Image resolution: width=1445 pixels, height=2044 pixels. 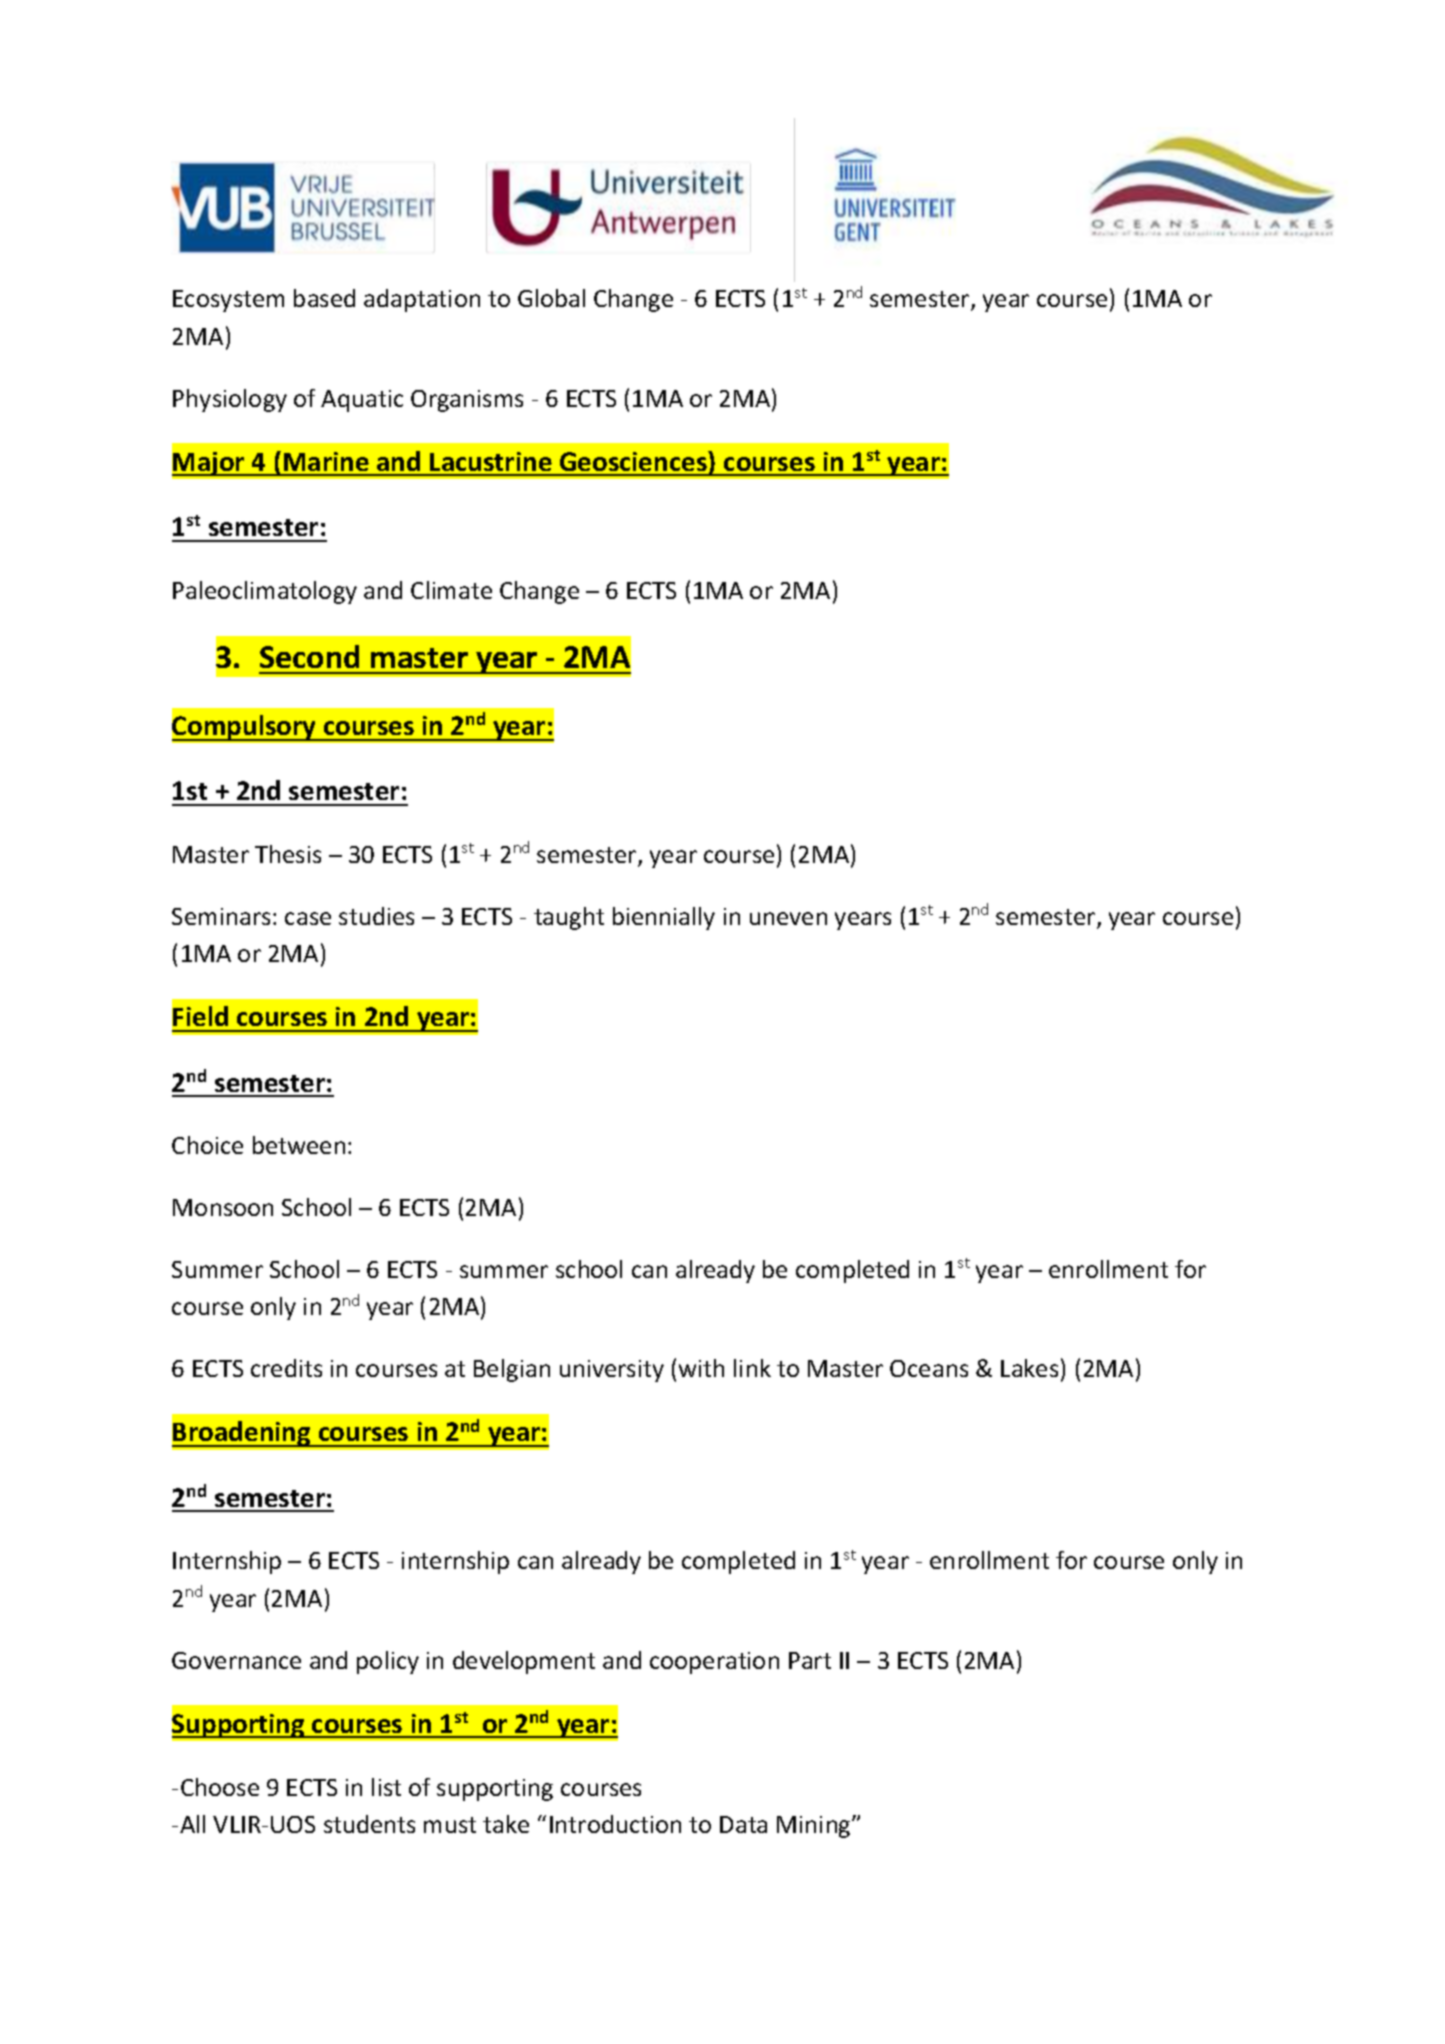 I want to click on uneven, so click(x=788, y=918).
